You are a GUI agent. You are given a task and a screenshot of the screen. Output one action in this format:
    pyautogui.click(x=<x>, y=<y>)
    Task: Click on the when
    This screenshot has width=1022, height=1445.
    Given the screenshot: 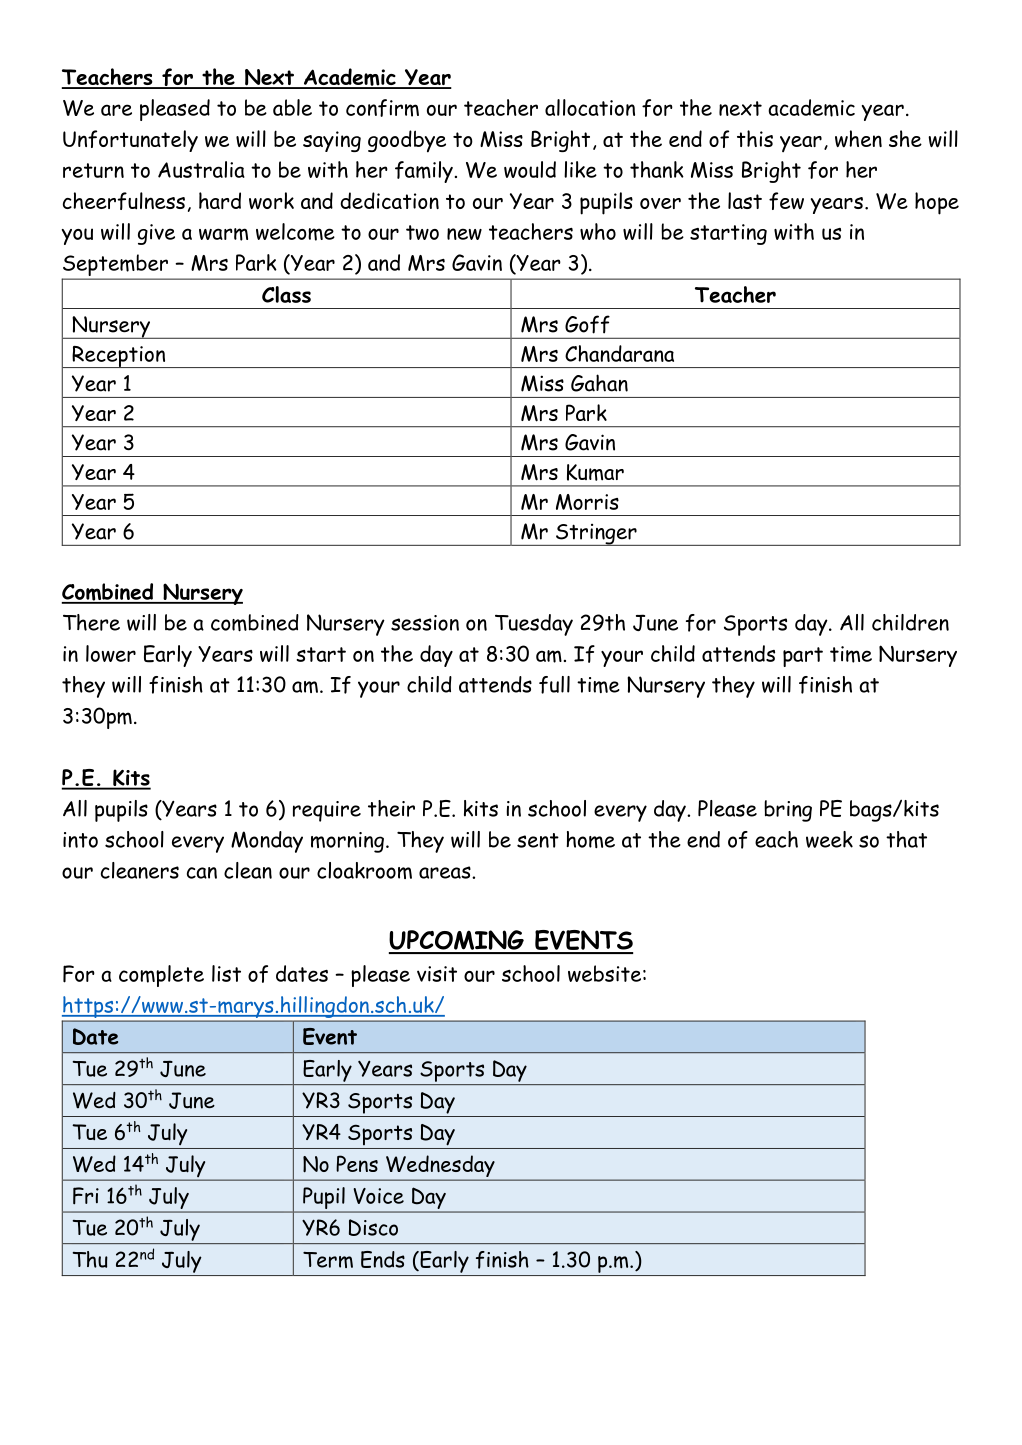 What is the action you would take?
    pyautogui.click(x=858, y=139)
